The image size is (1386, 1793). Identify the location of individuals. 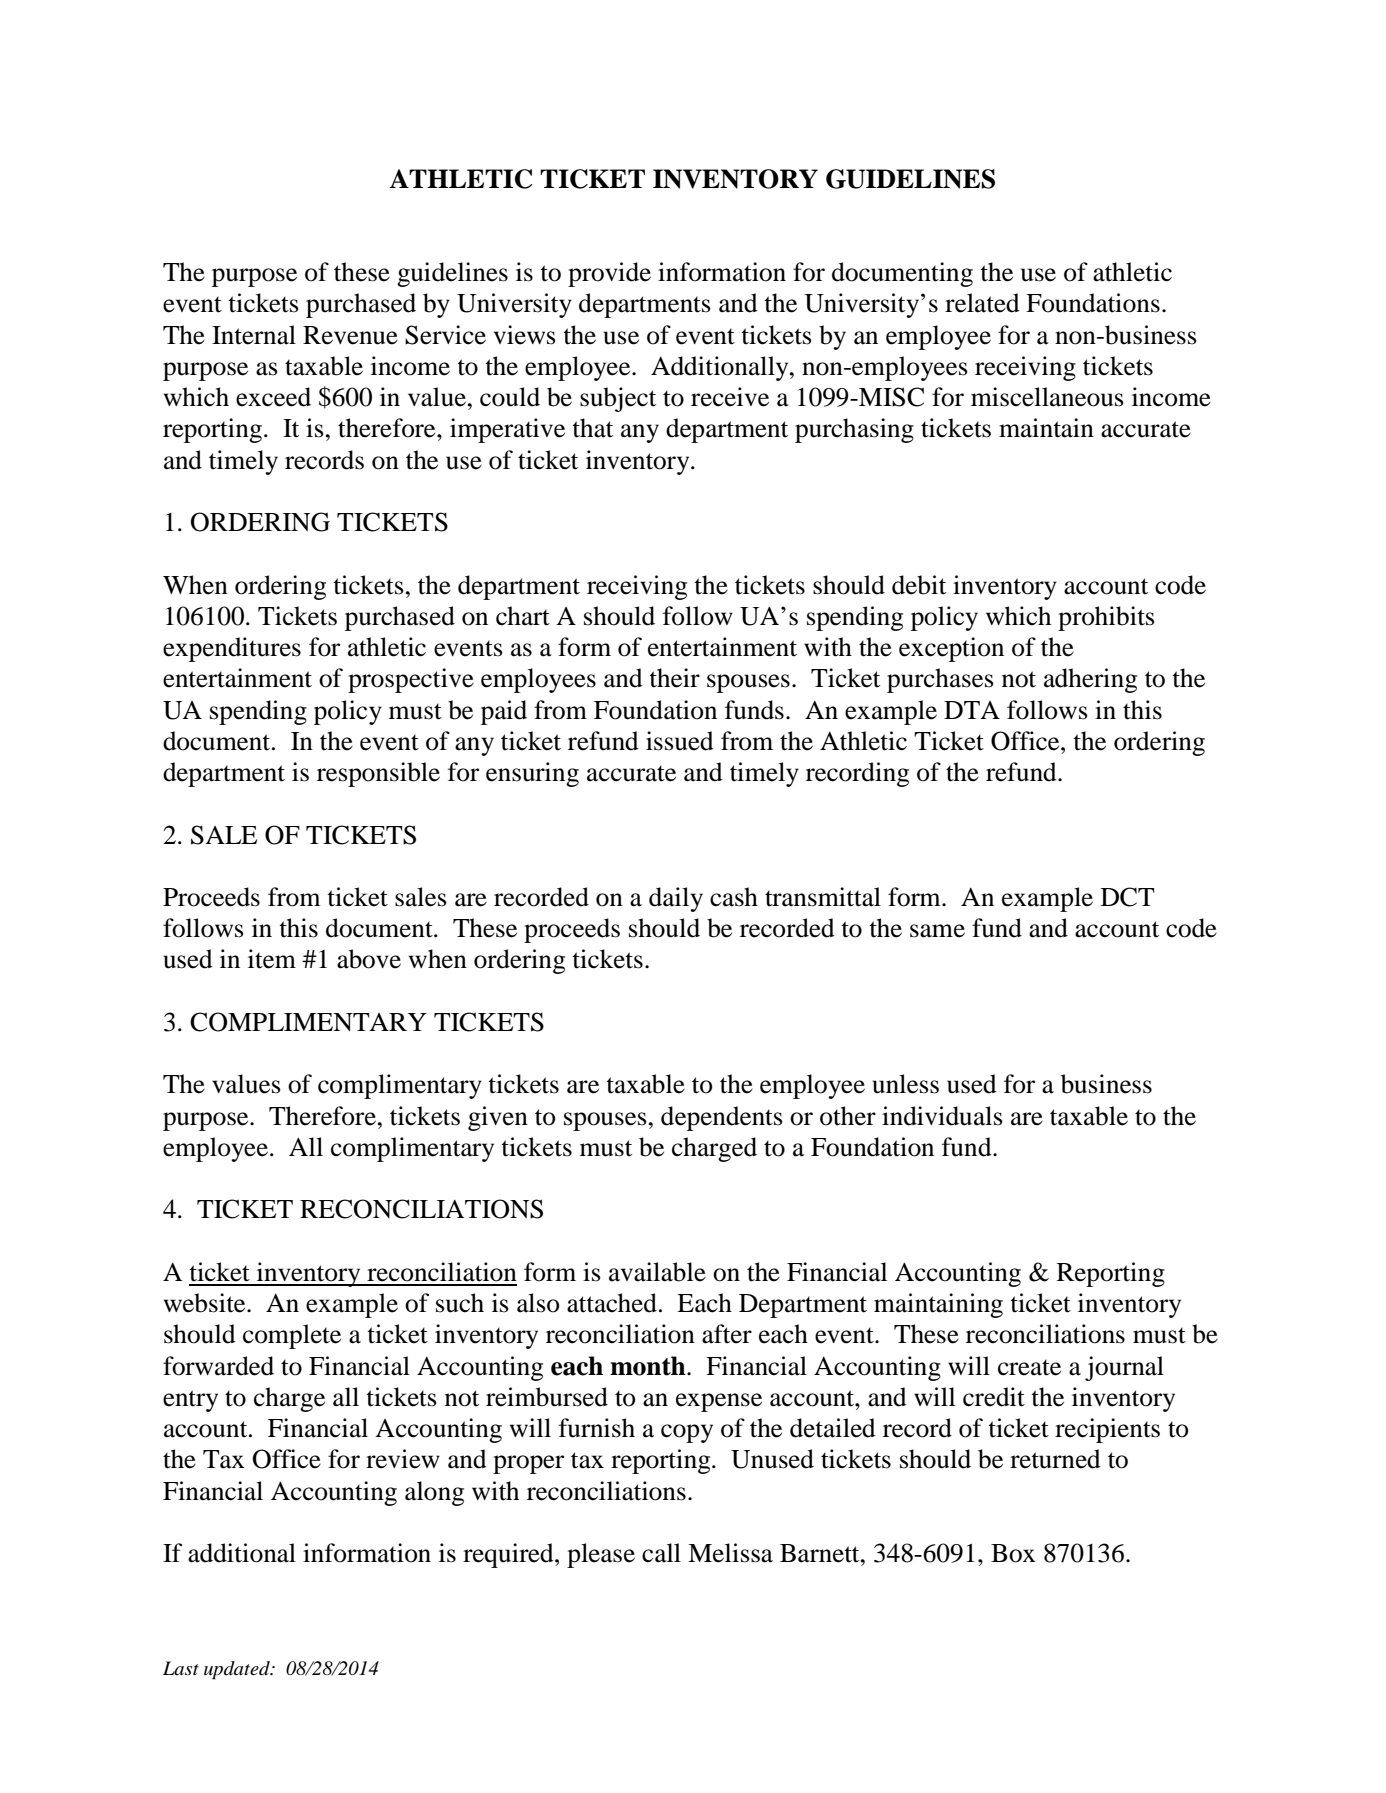
(942, 1116).
